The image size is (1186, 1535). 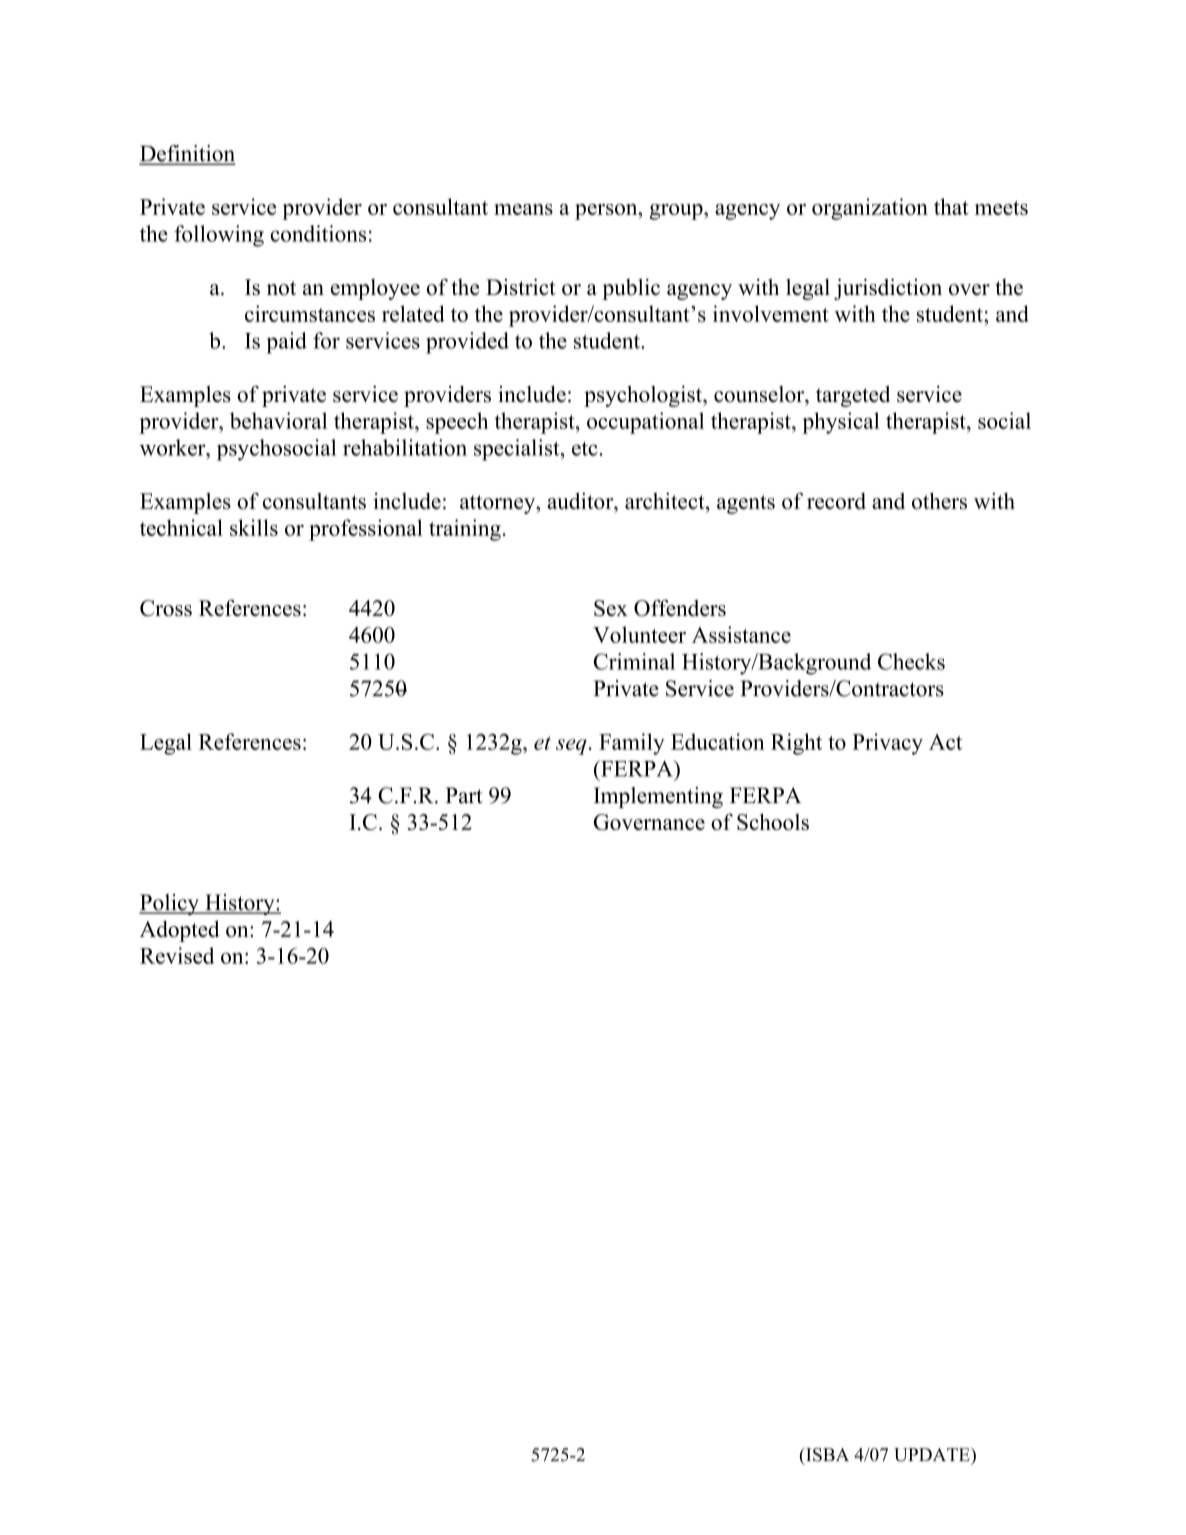 I want to click on Adopted, so click(x=180, y=931).
